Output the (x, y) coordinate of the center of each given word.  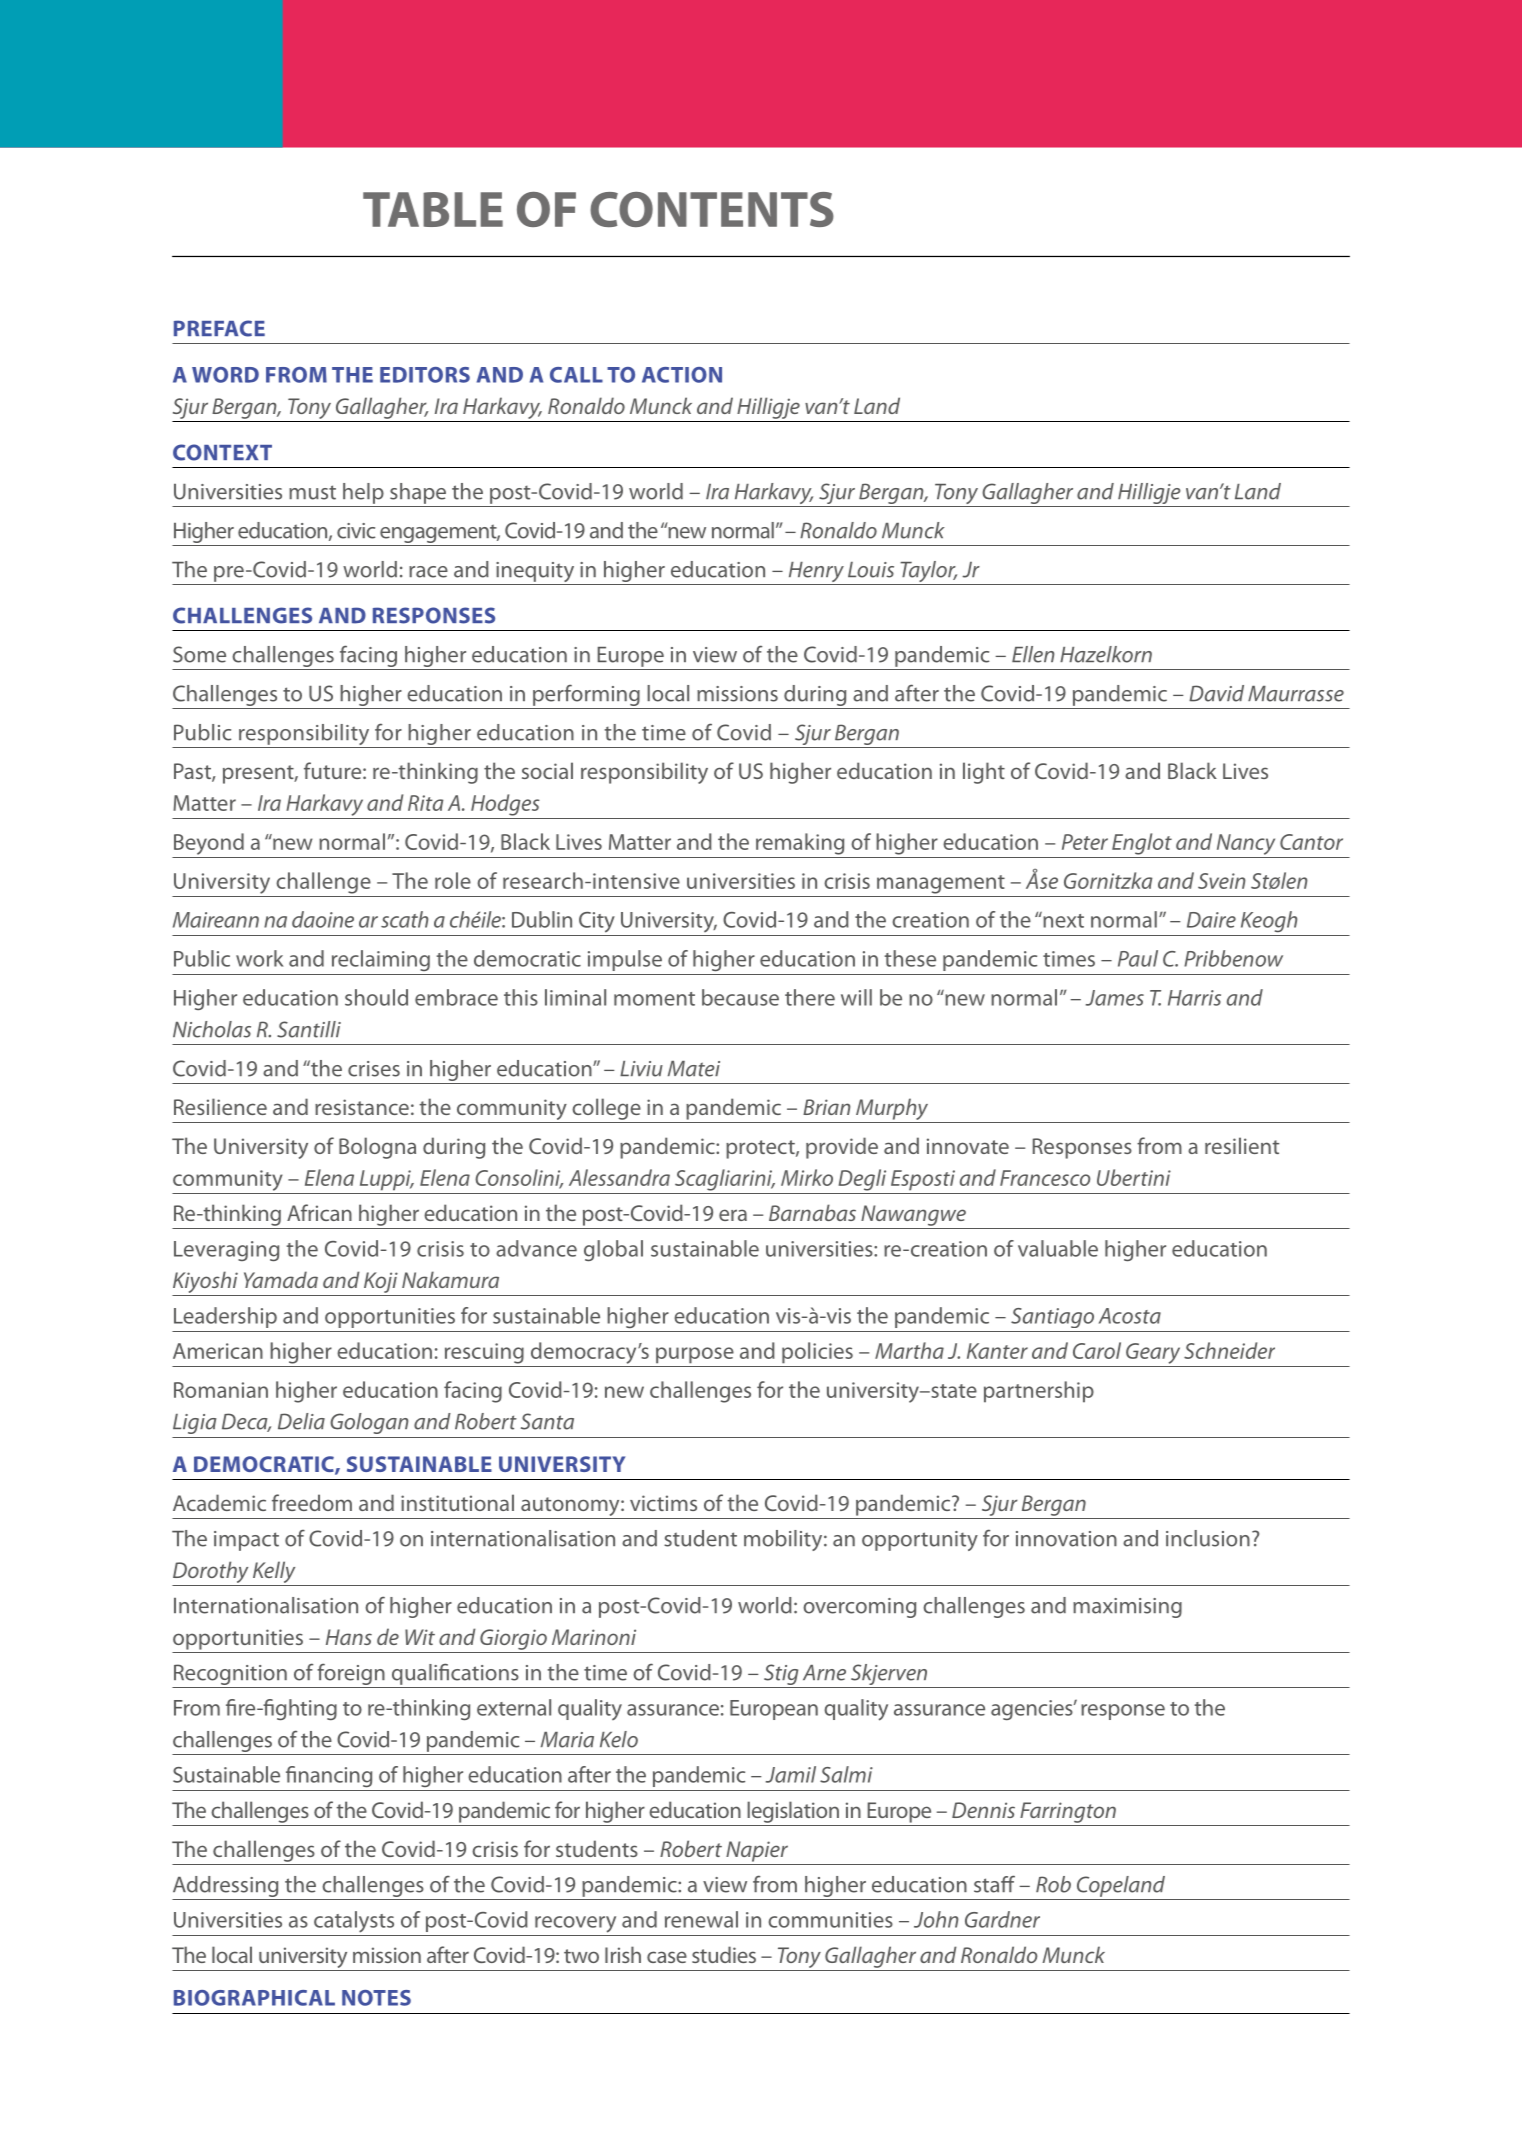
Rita (426, 803)
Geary (1153, 1353)
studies (724, 1954)
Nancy (1246, 844)
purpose (695, 1355)
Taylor (928, 573)
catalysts (354, 1922)
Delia (301, 1421)
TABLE (433, 209)
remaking (800, 844)
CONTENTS (712, 209)
